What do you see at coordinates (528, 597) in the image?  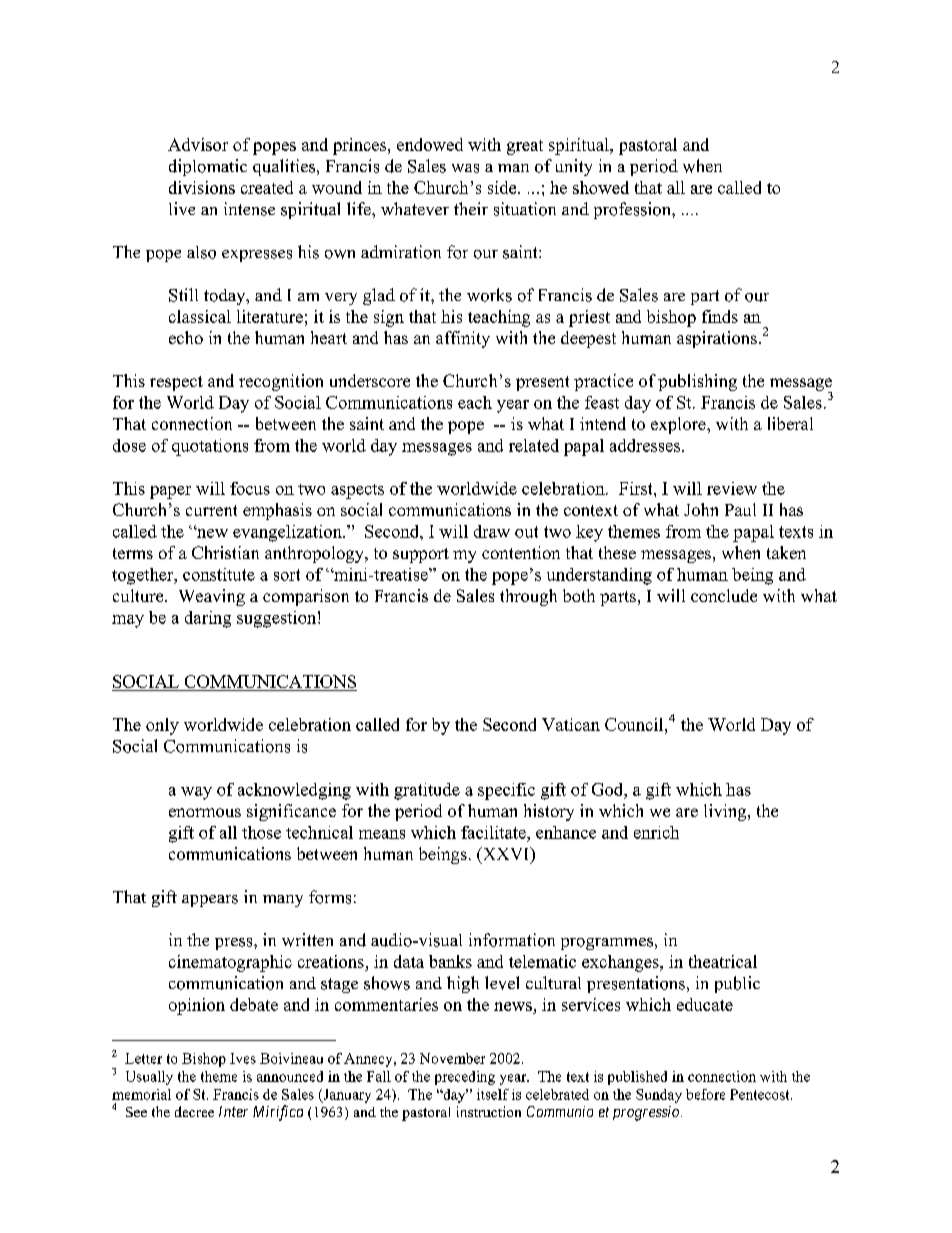 I see `through` at bounding box center [528, 597].
